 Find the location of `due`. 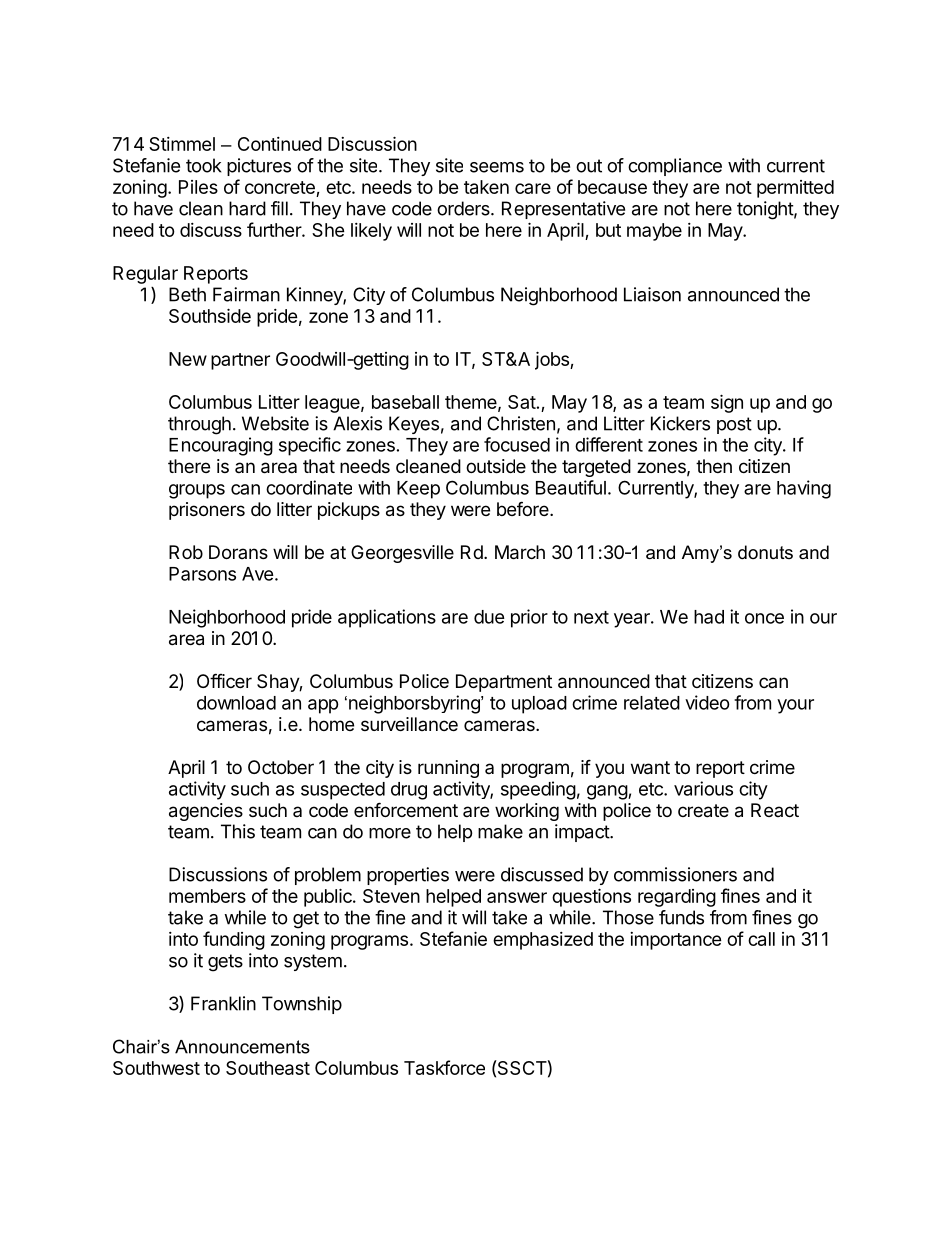

due is located at coordinates (489, 617).
